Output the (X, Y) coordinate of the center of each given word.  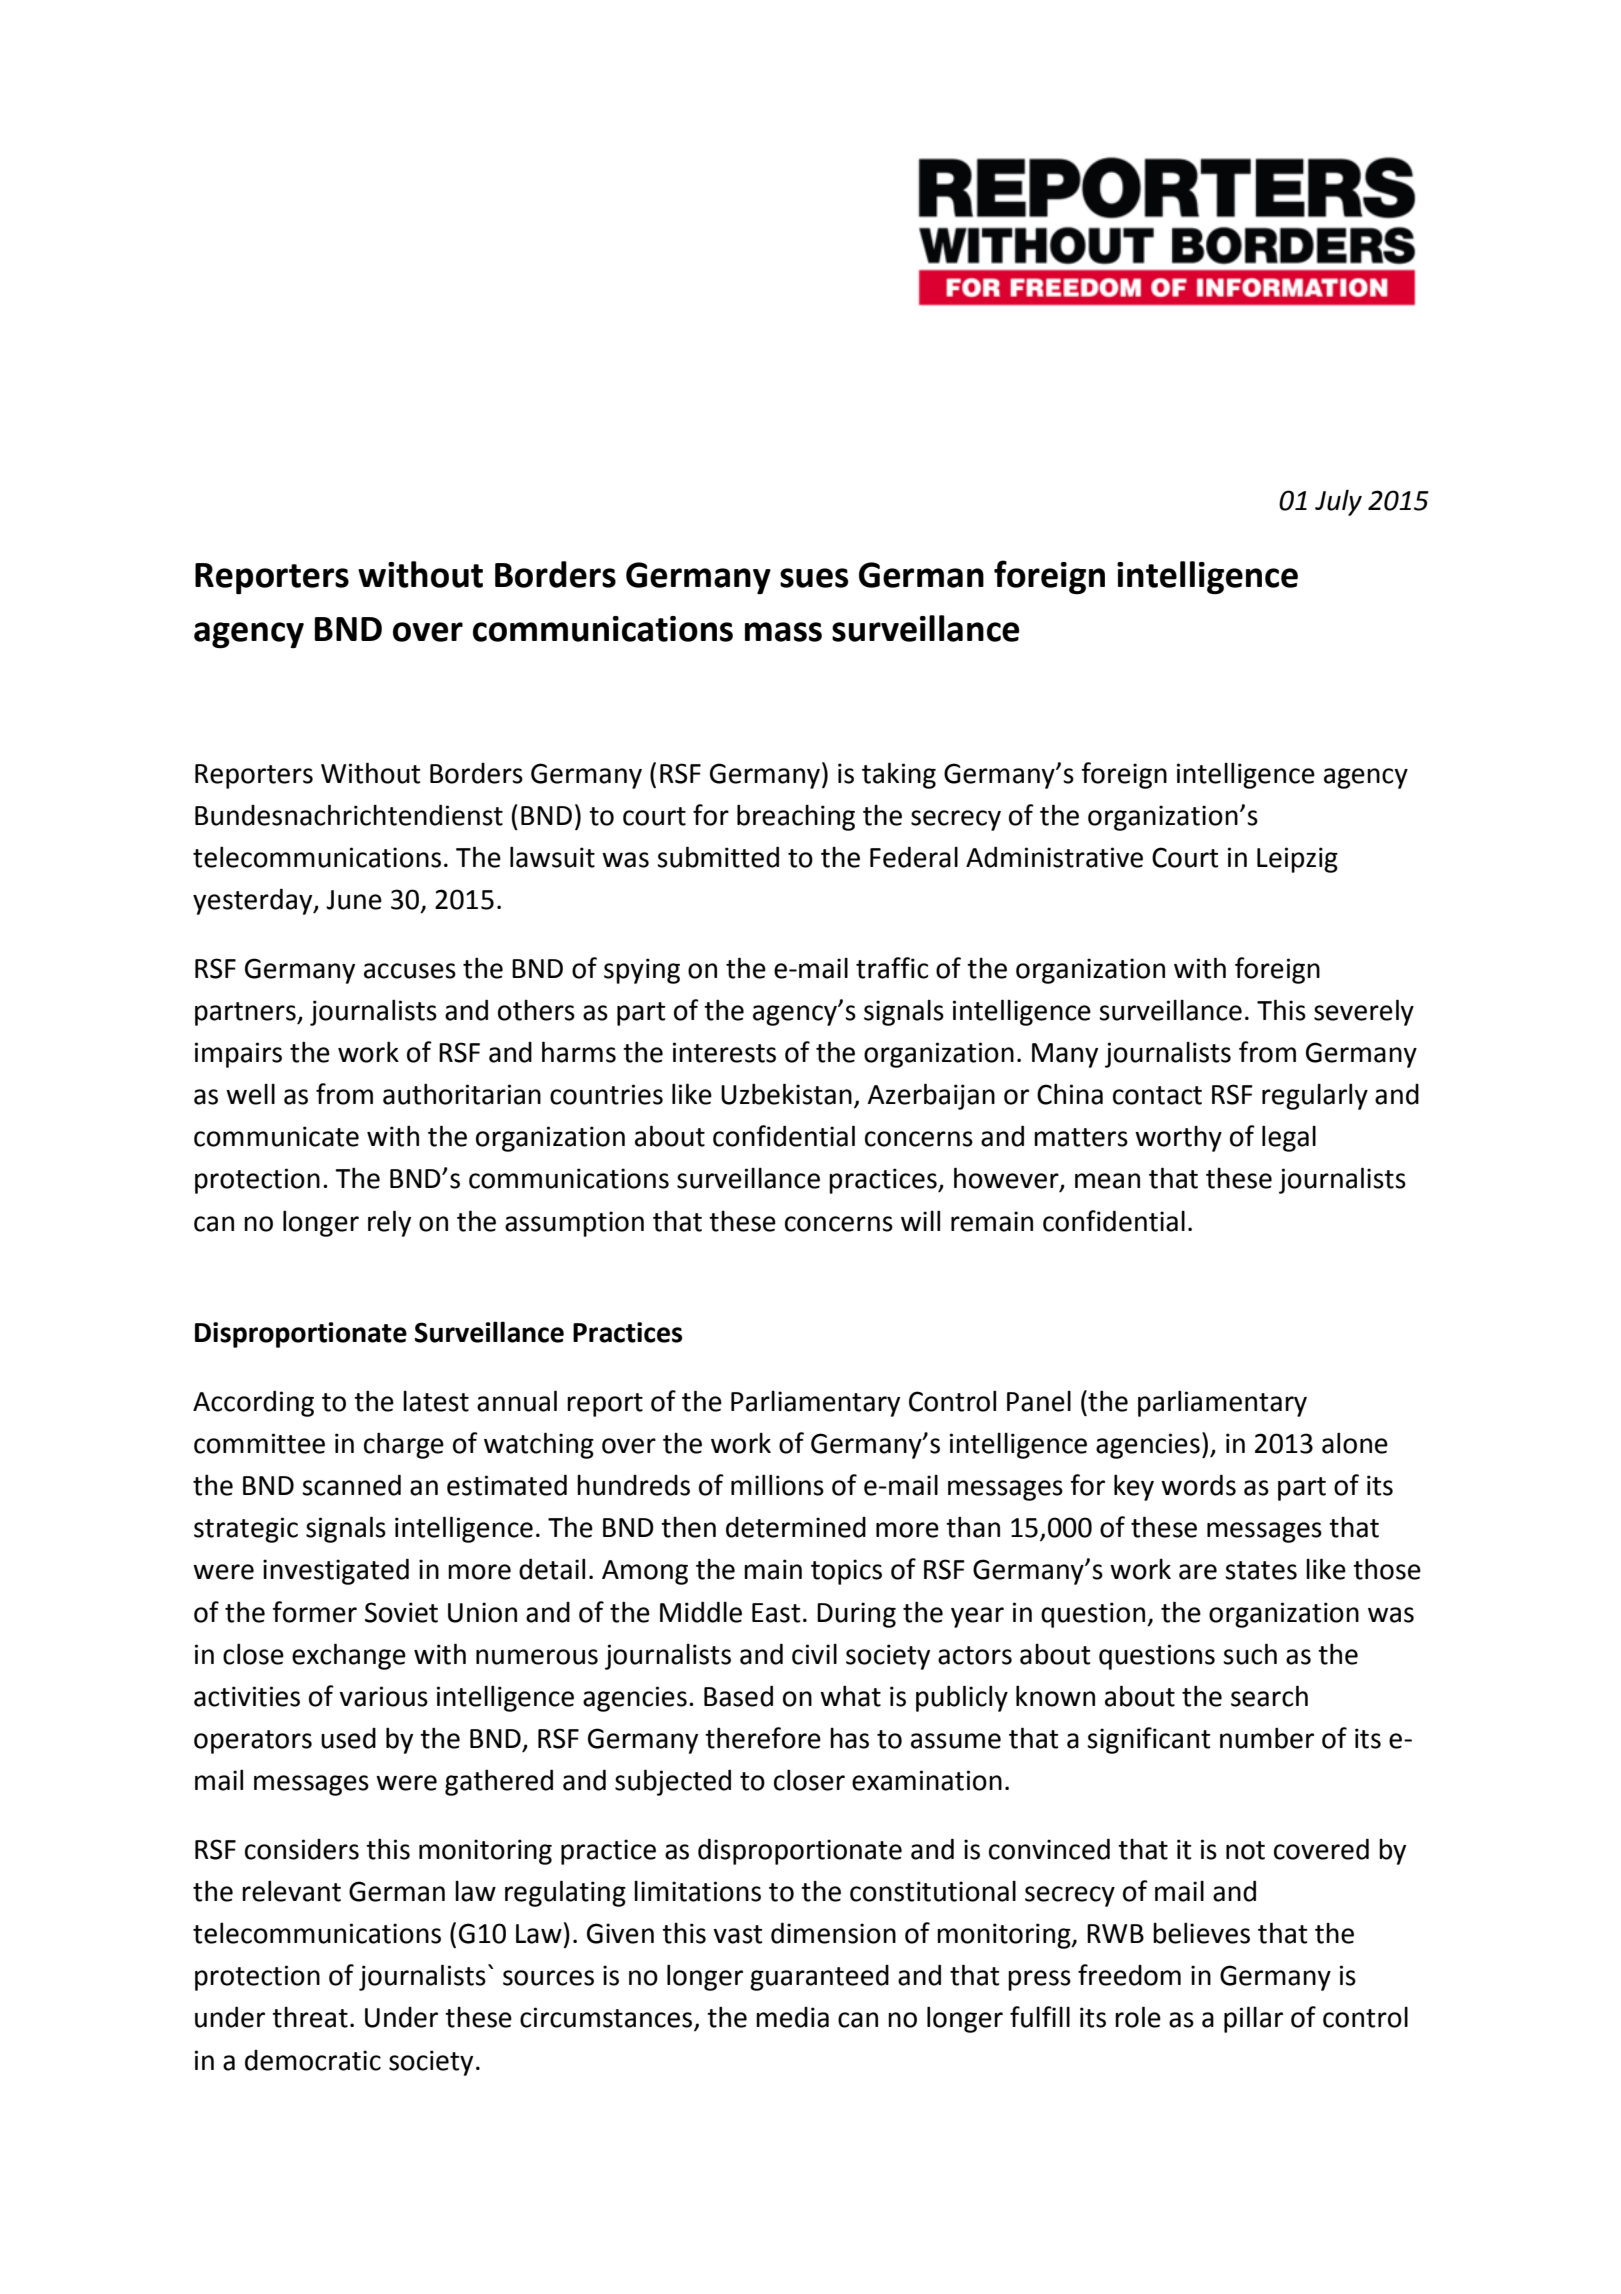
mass (783, 632)
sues (814, 578)
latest (436, 1401)
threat (310, 2017)
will (920, 1220)
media (792, 2017)
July (1338, 502)
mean (1107, 1181)
